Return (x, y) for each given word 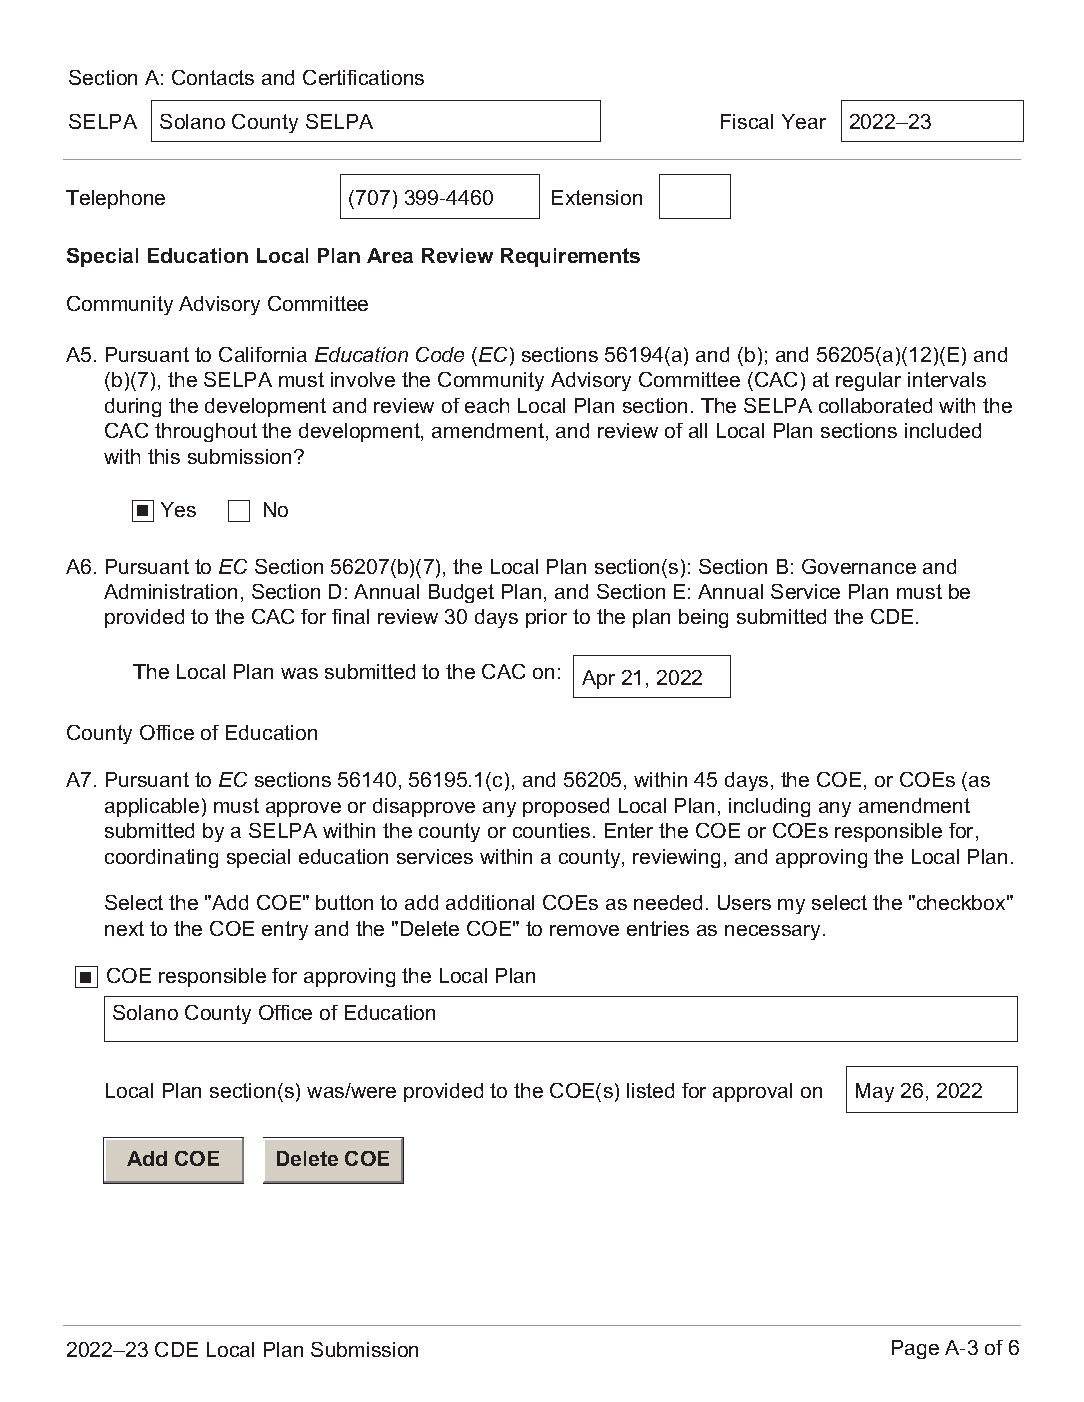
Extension (597, 197)
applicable (152, 807)
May (875, 1092)
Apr (598, 679)
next (124, 928)
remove (584, 930)
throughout (206, 432)
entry (285, 930)
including (769, 807)
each (487, 405)
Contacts (213, 77)
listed (650, 1090)
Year (804, 121)
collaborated (875, 405)
